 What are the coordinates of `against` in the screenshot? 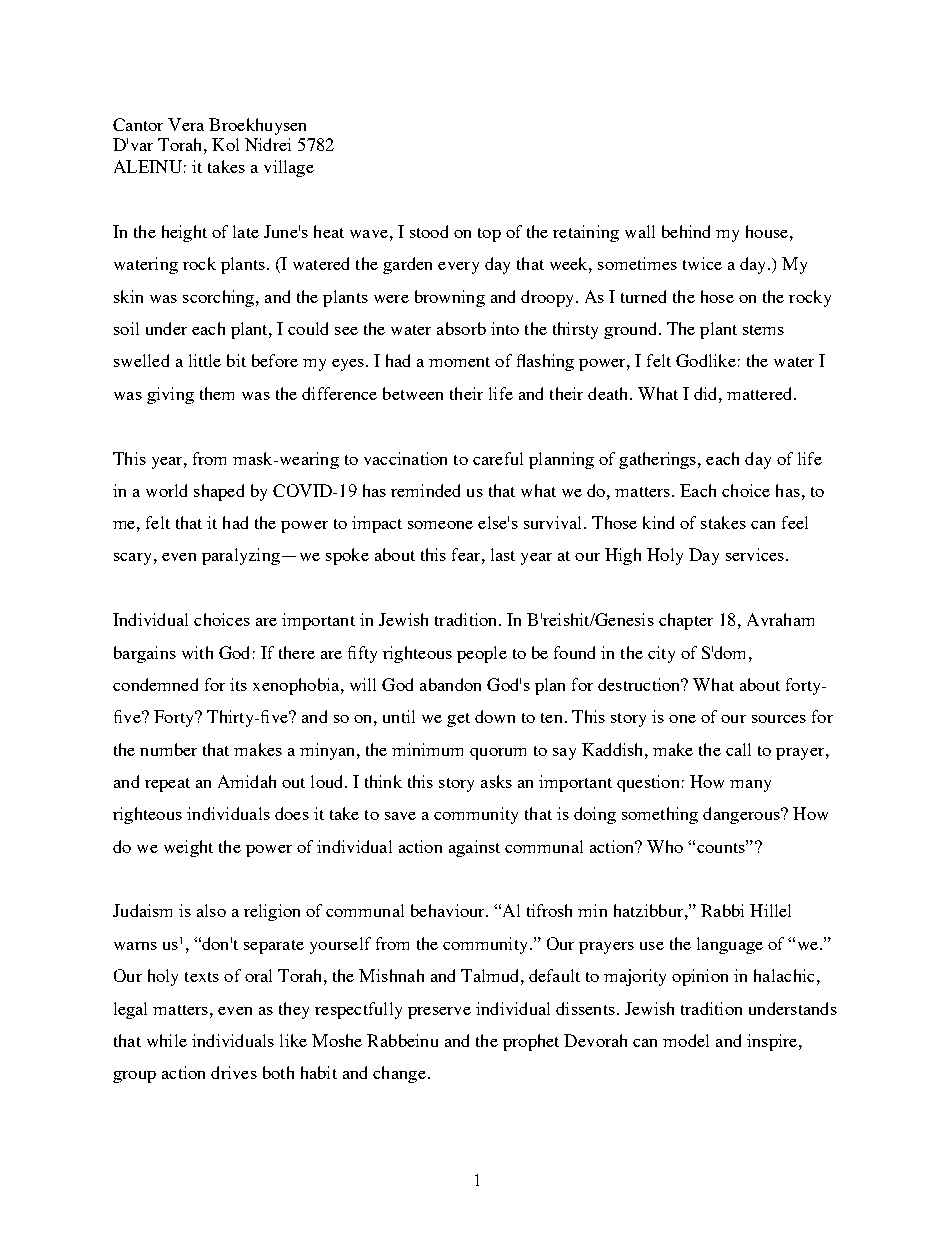 It's located at (474, 848).
